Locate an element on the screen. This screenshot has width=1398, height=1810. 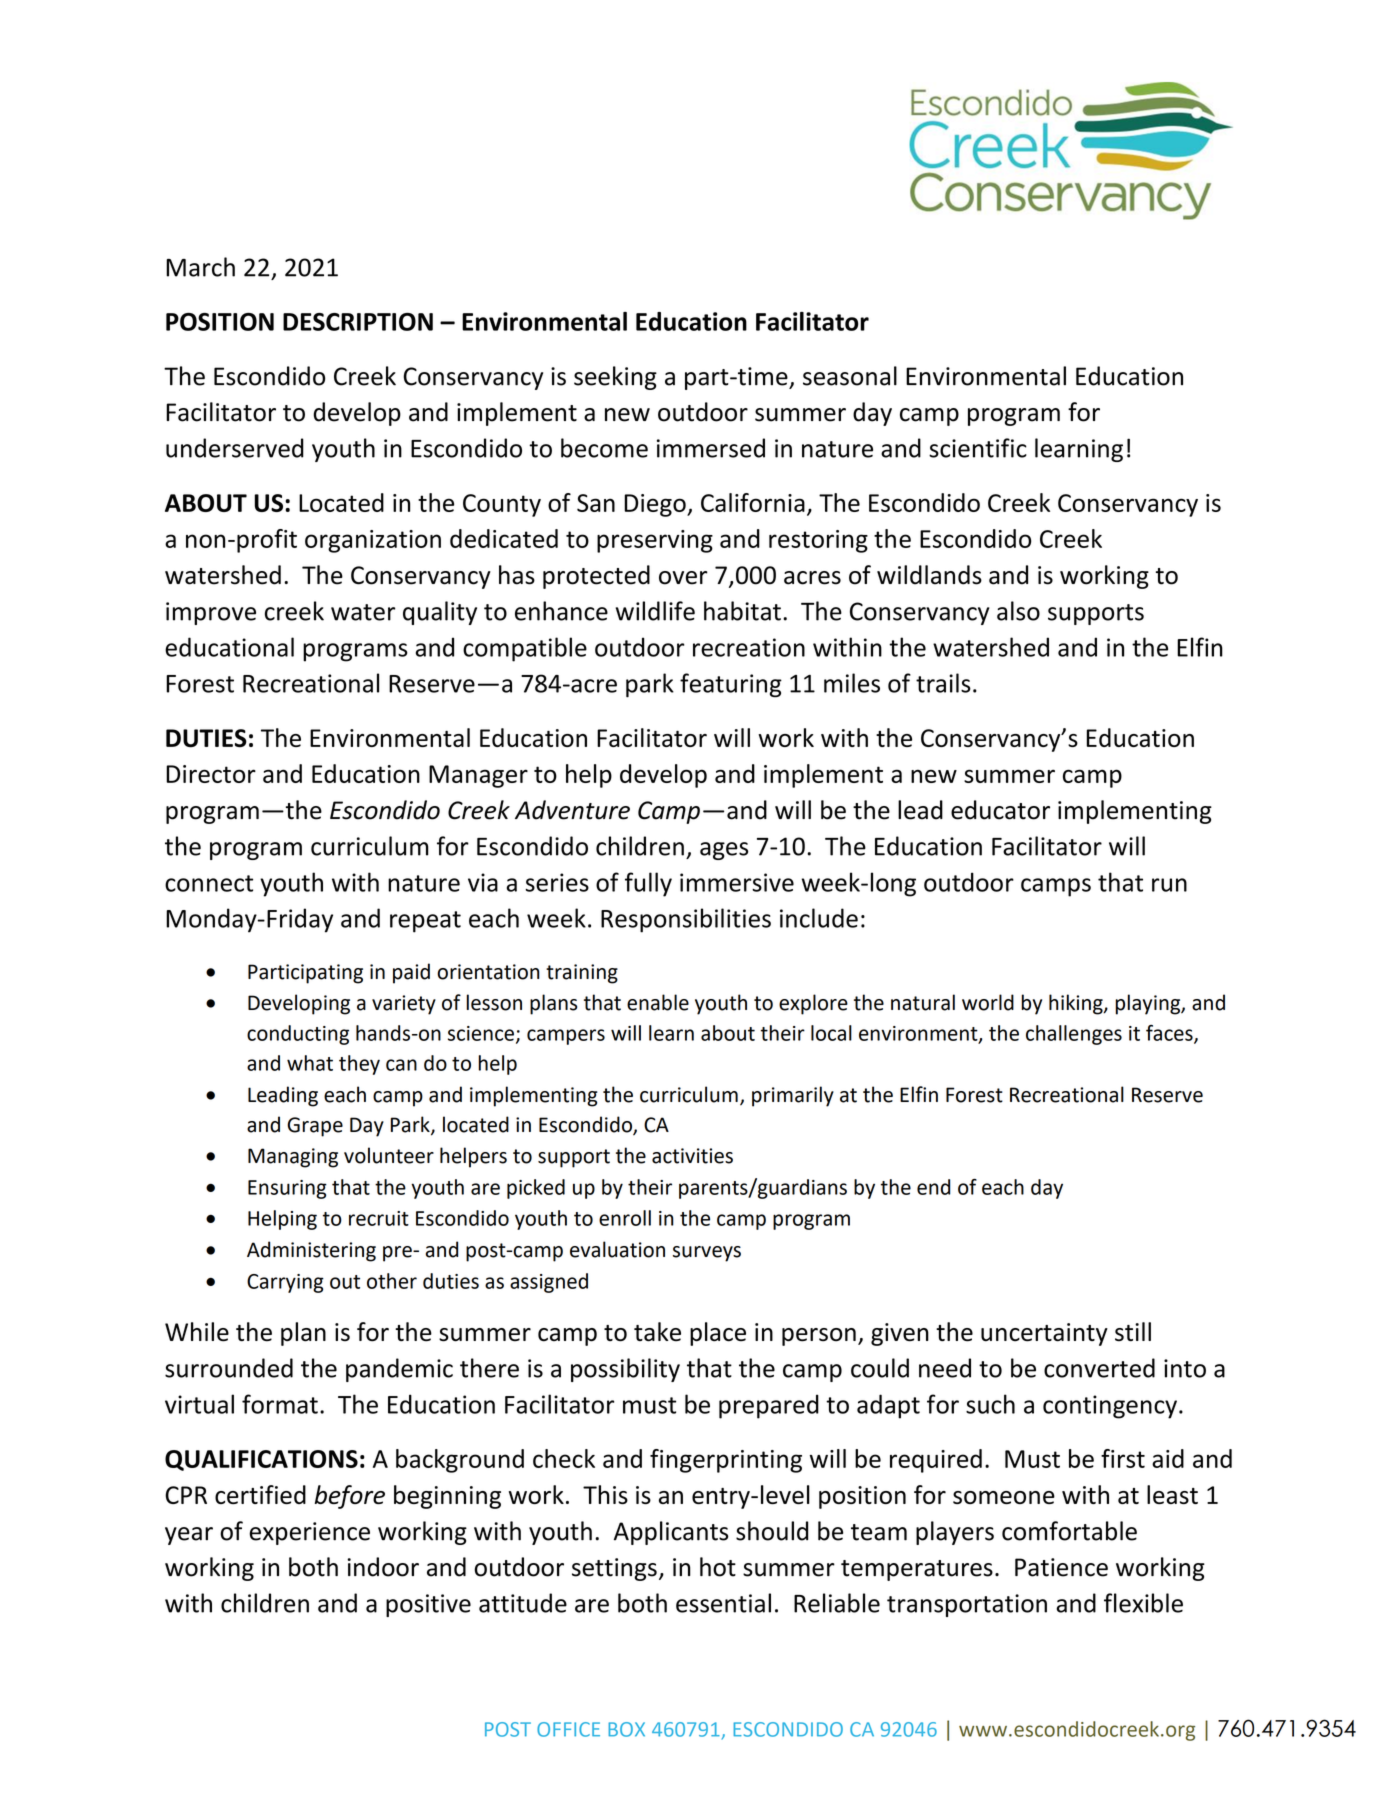
improve is located at coordinates (211, 613).
